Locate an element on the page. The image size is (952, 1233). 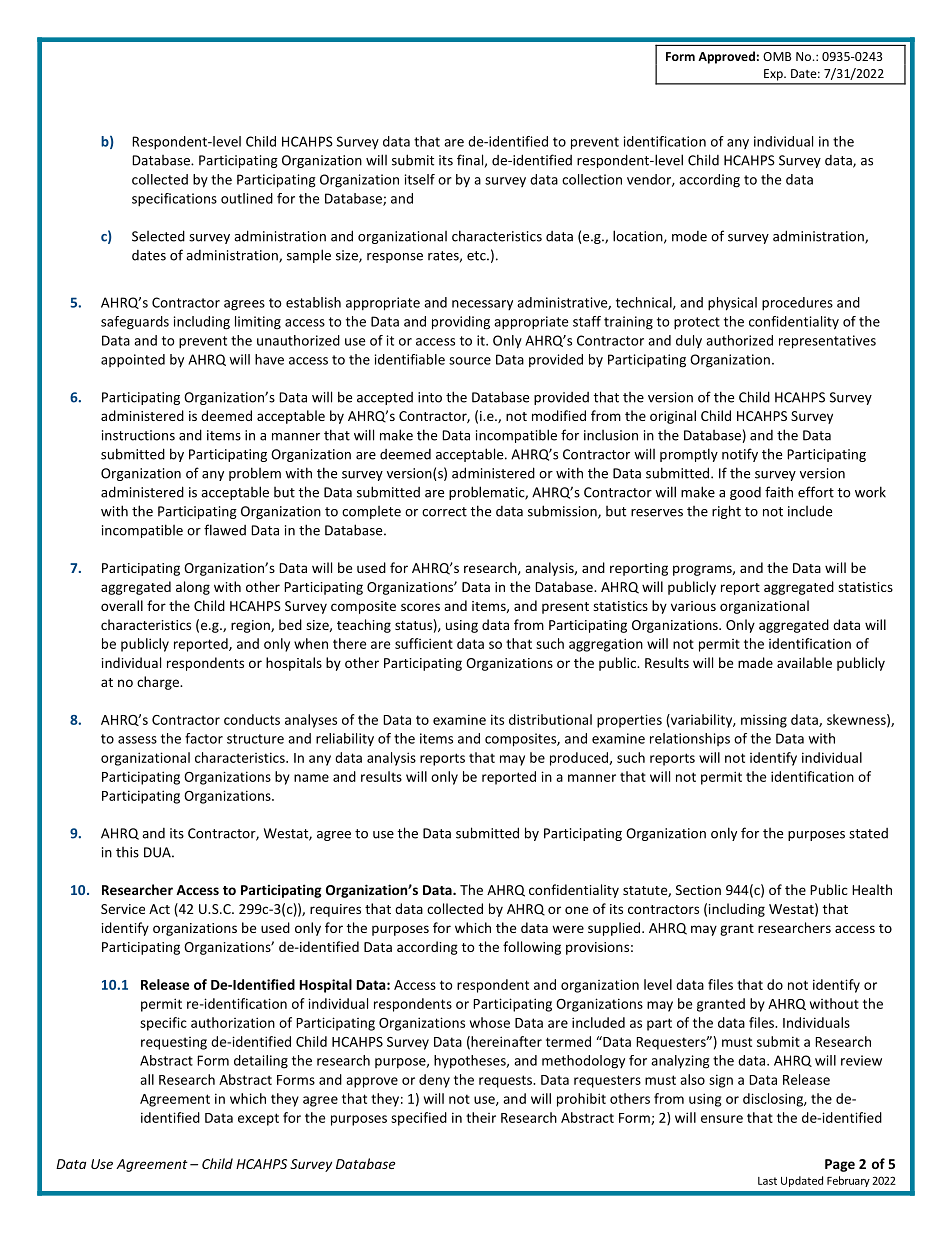
have is located at coordinates (269, 359).
